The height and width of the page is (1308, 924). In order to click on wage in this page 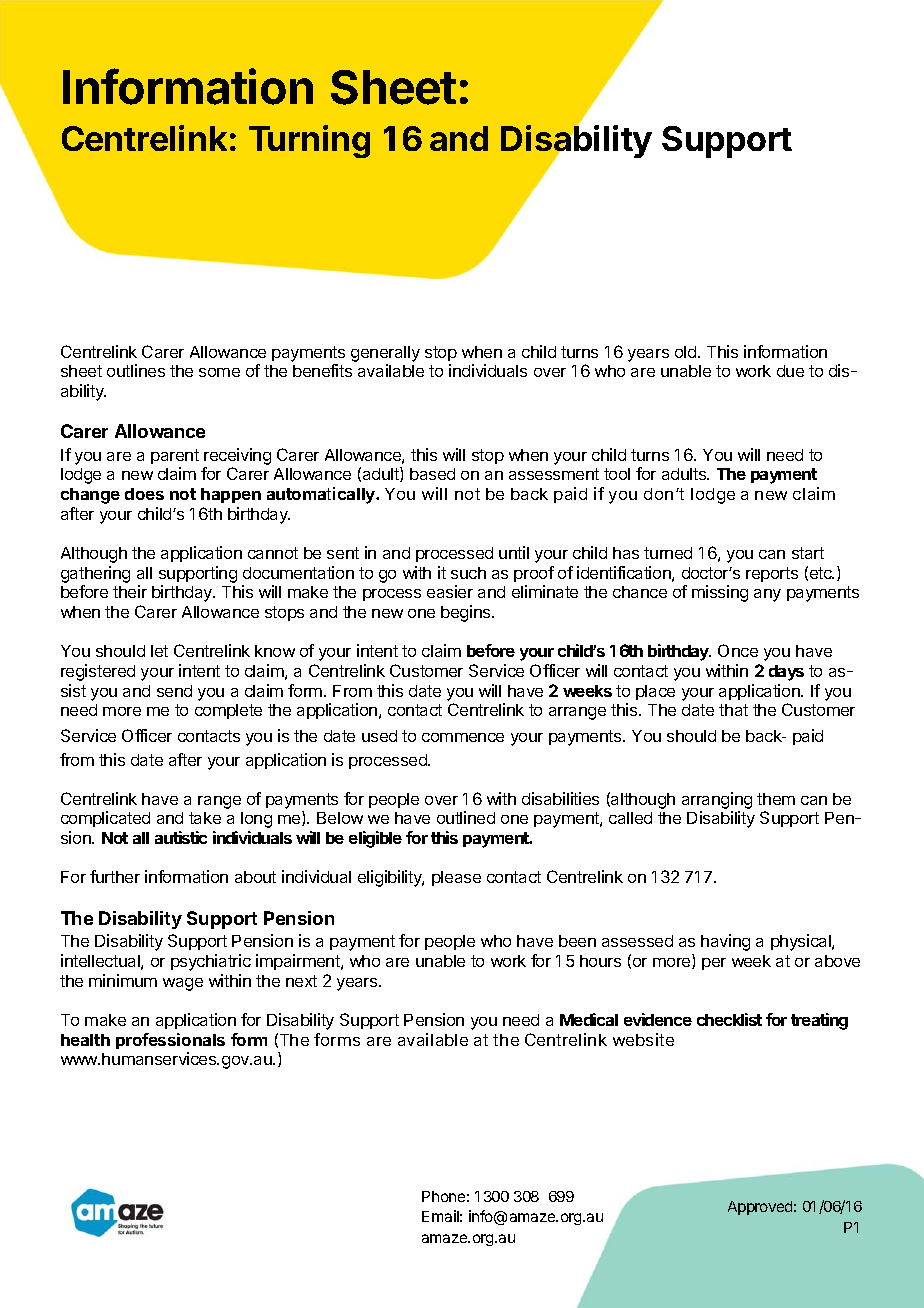, I will do `click(183, 984)`.
